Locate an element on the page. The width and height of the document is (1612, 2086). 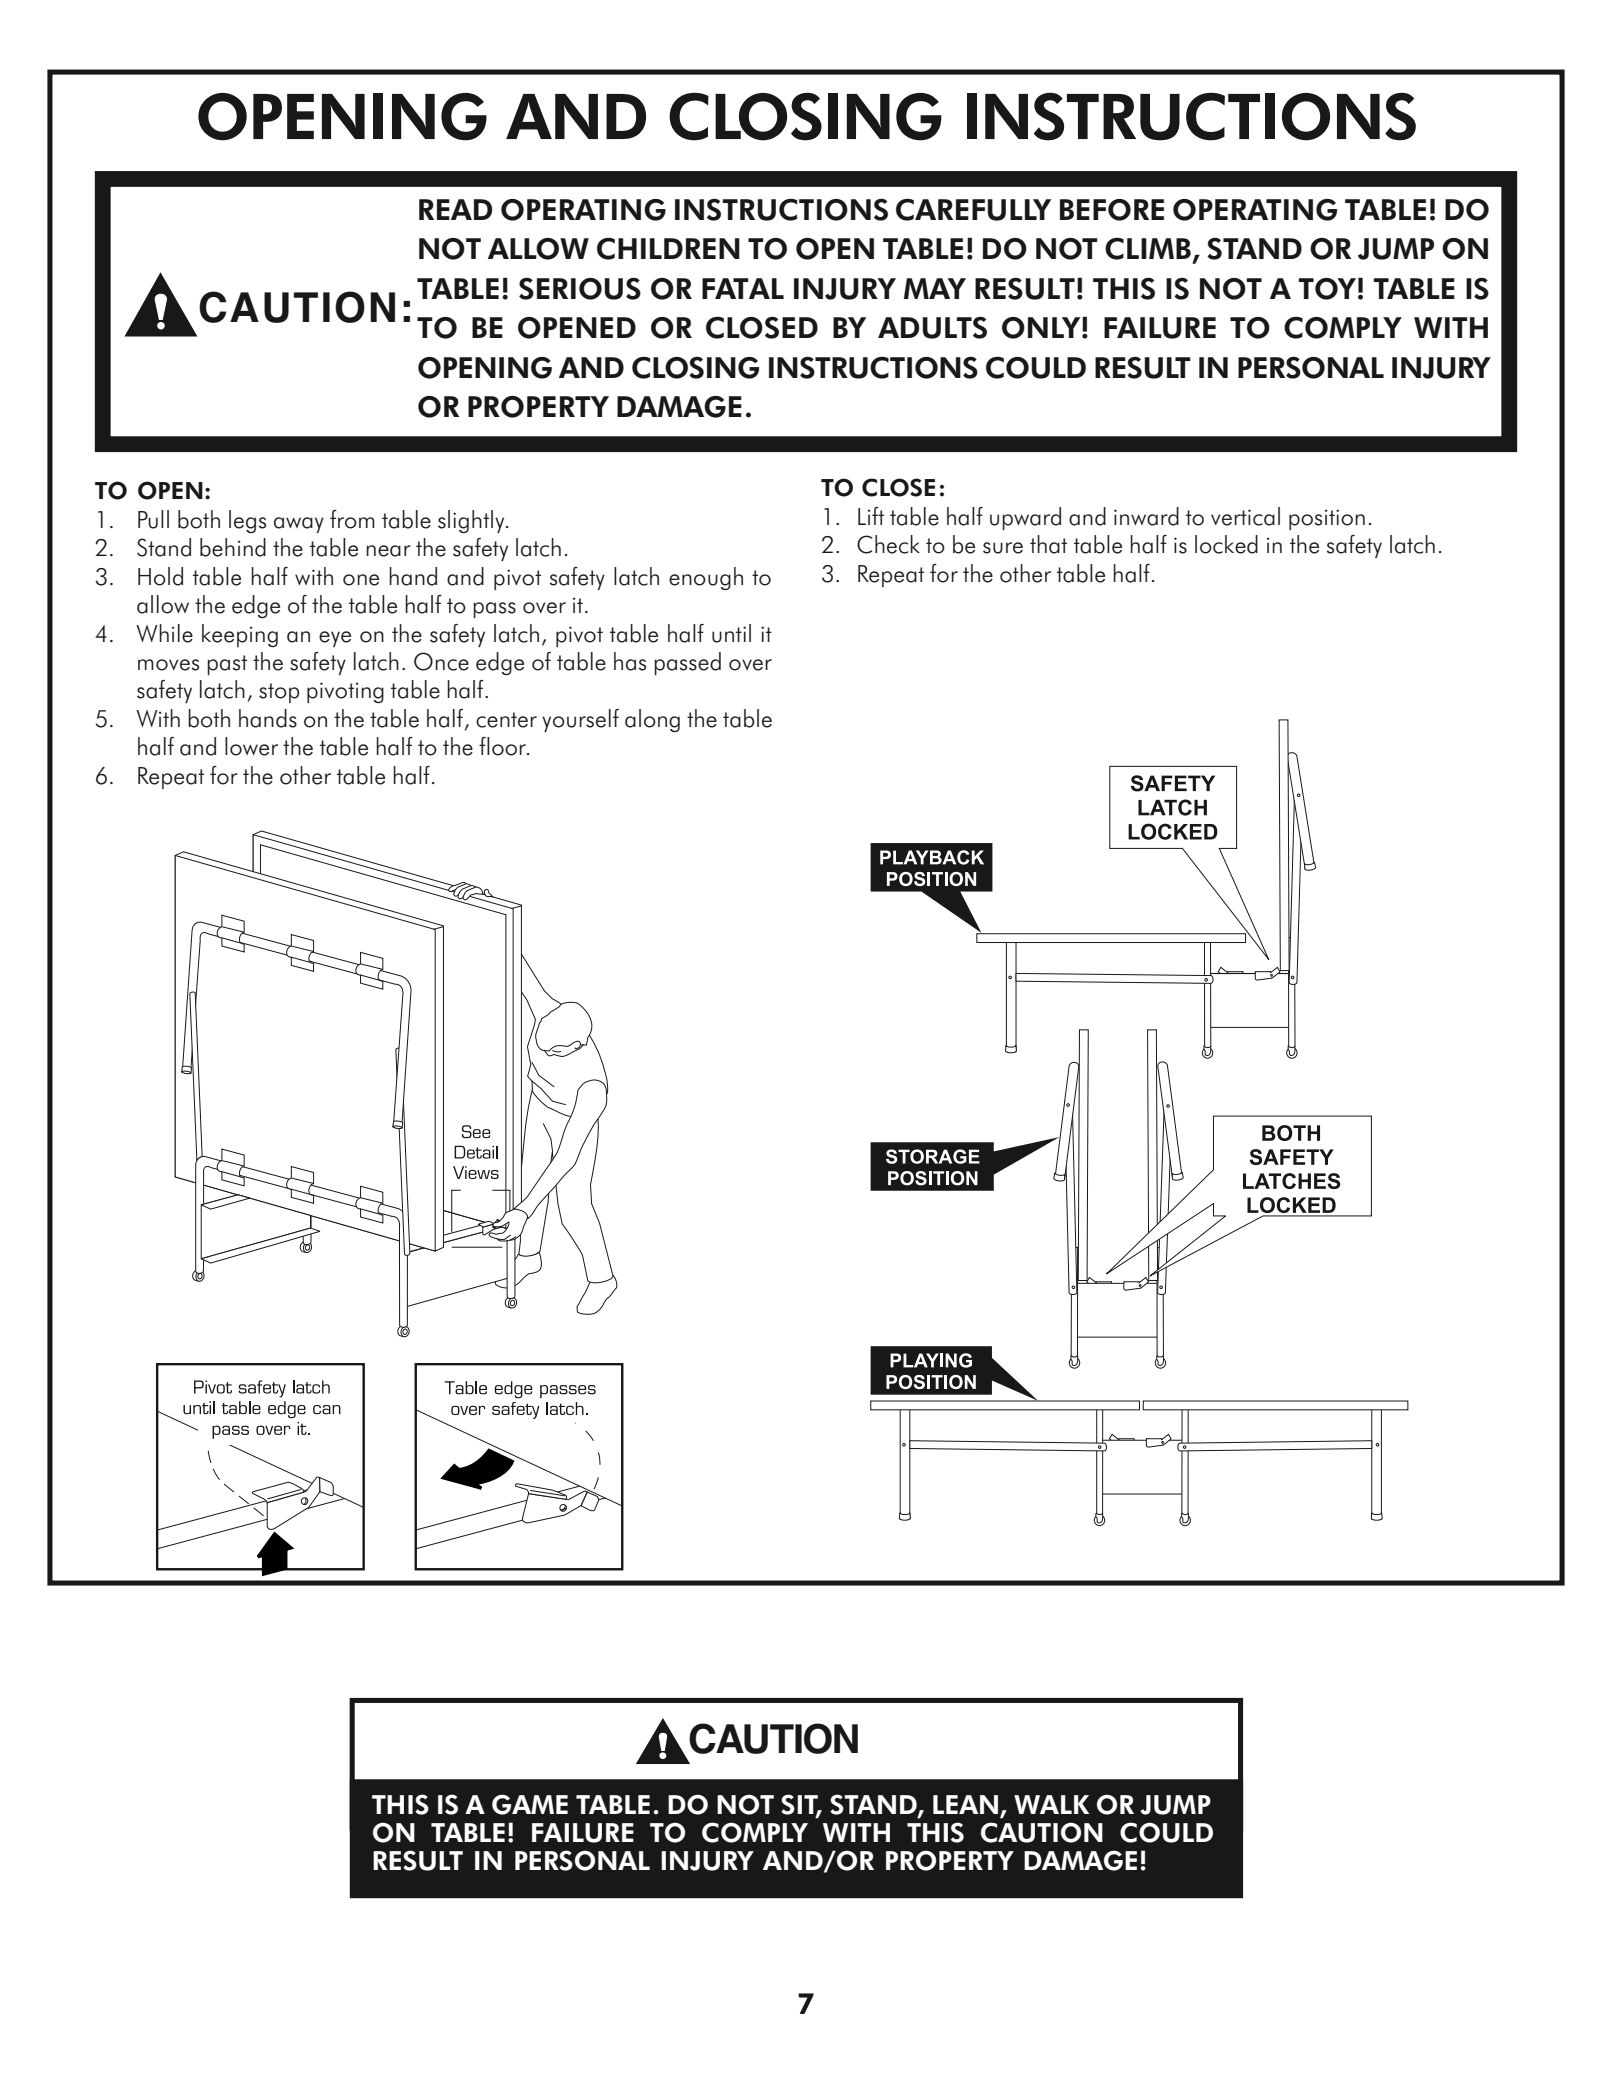
FATAL is located at coordinates (743, 288).
